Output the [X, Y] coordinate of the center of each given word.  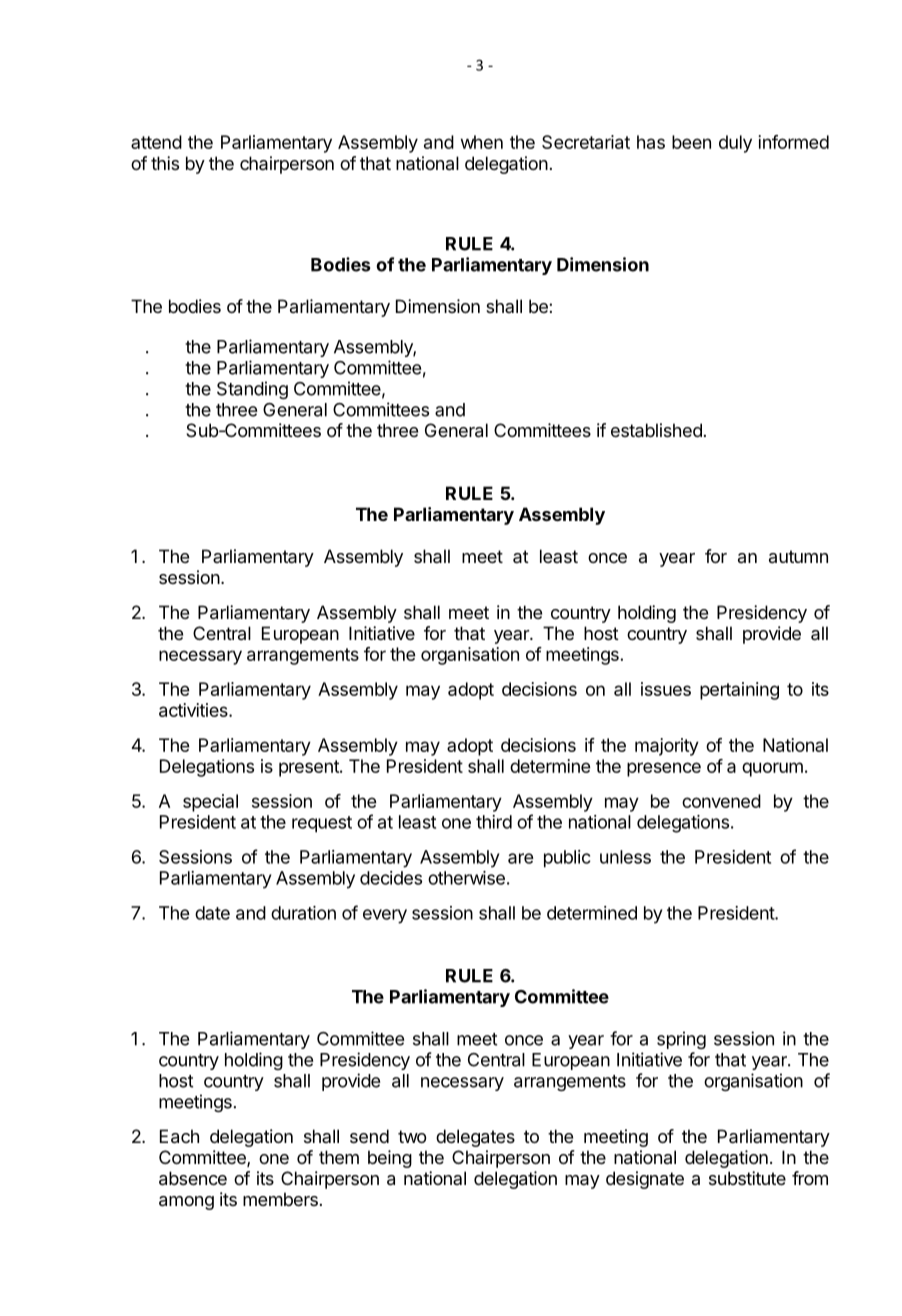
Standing [252, 390]
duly [735, 144]
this [165, 163]
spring [681, 1040]
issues [666, 689]
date [212, 913]
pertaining [739, 691]
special [210, 803]
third [494, 822]
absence [193, 1178]
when [482, 142]
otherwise [466, 878]
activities [194, 710]
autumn [798, 556]
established [656, 430]
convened [721, 801]
